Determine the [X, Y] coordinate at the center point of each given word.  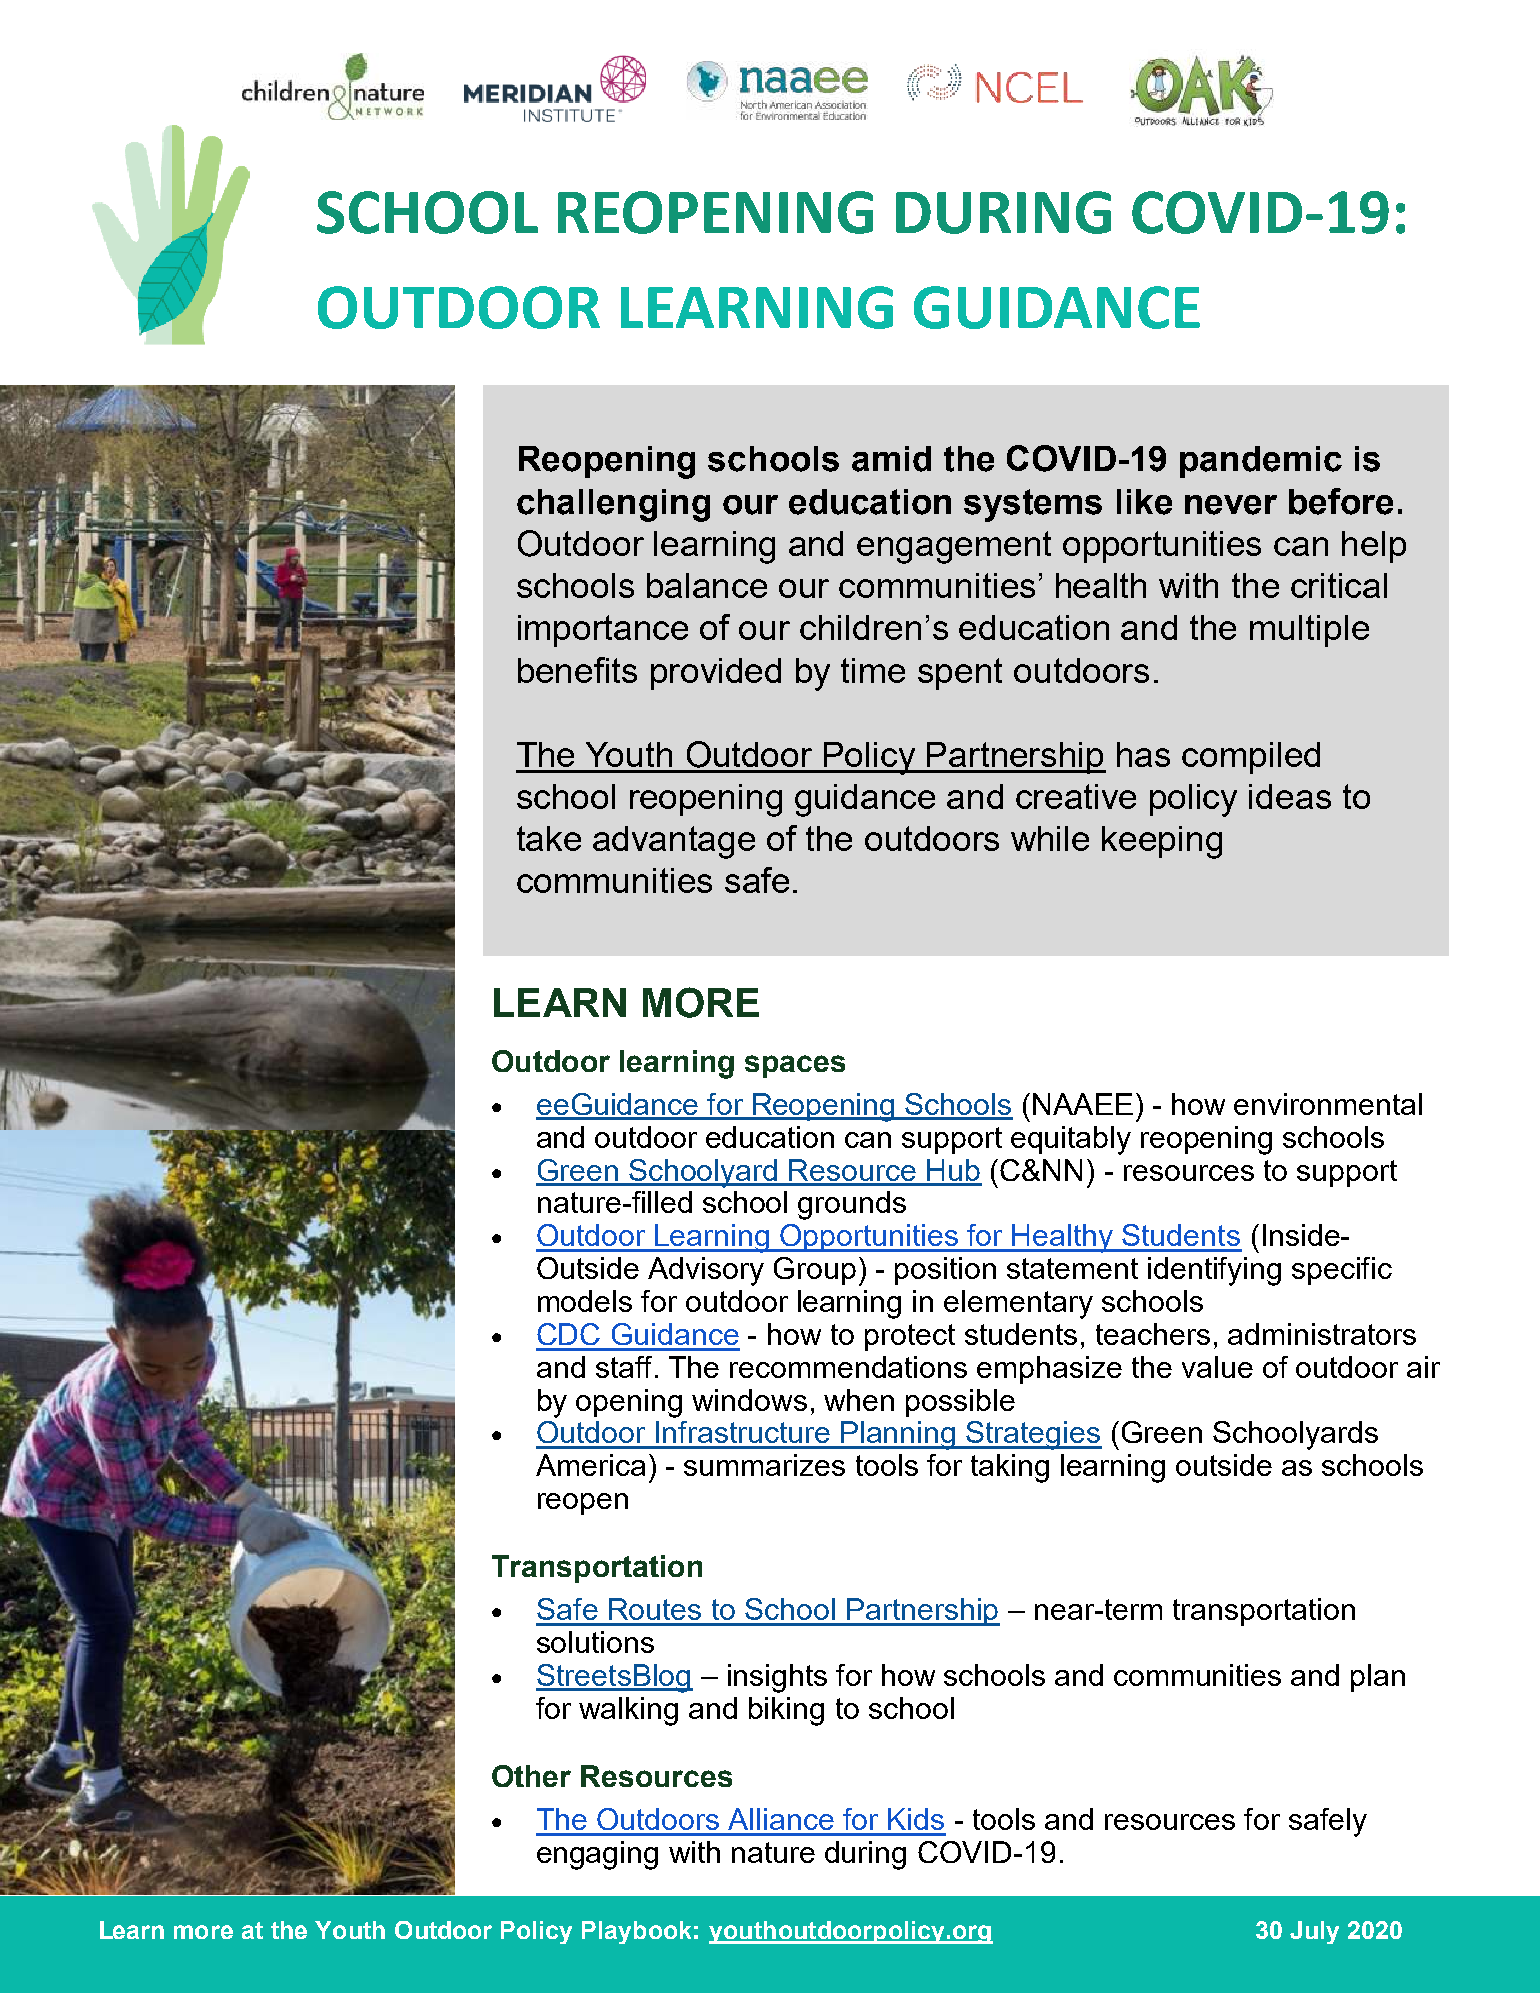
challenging [613, 505]
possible [960, 1403]
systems [1033, 505]
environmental [1328, 1104]
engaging [597, 1855]
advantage [674, 842]
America [590, 1465]
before [1341, 501]
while [1050, 838]
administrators [1322, 1334]
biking [786, 1711]
